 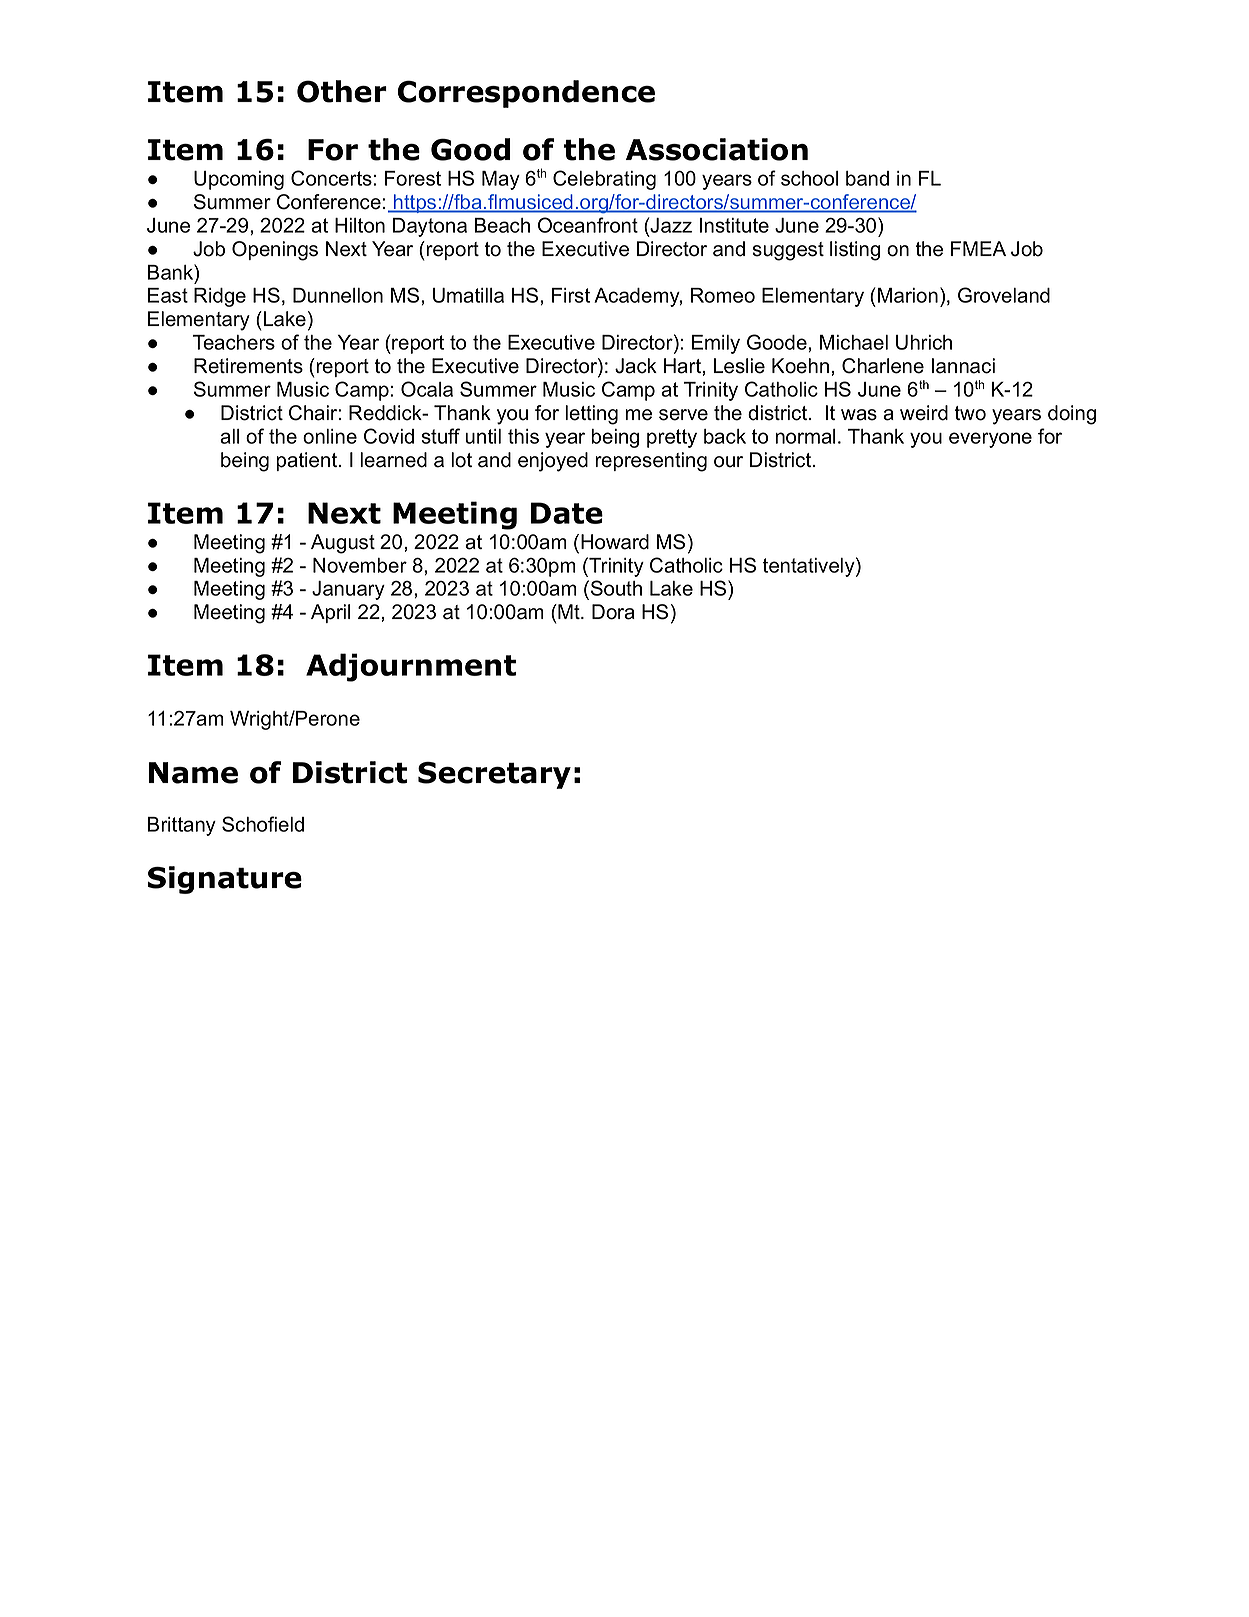 What do you see at coordinates (342, 91) in the screenshot?
I see `Other` at bounding box center [342, 91].
